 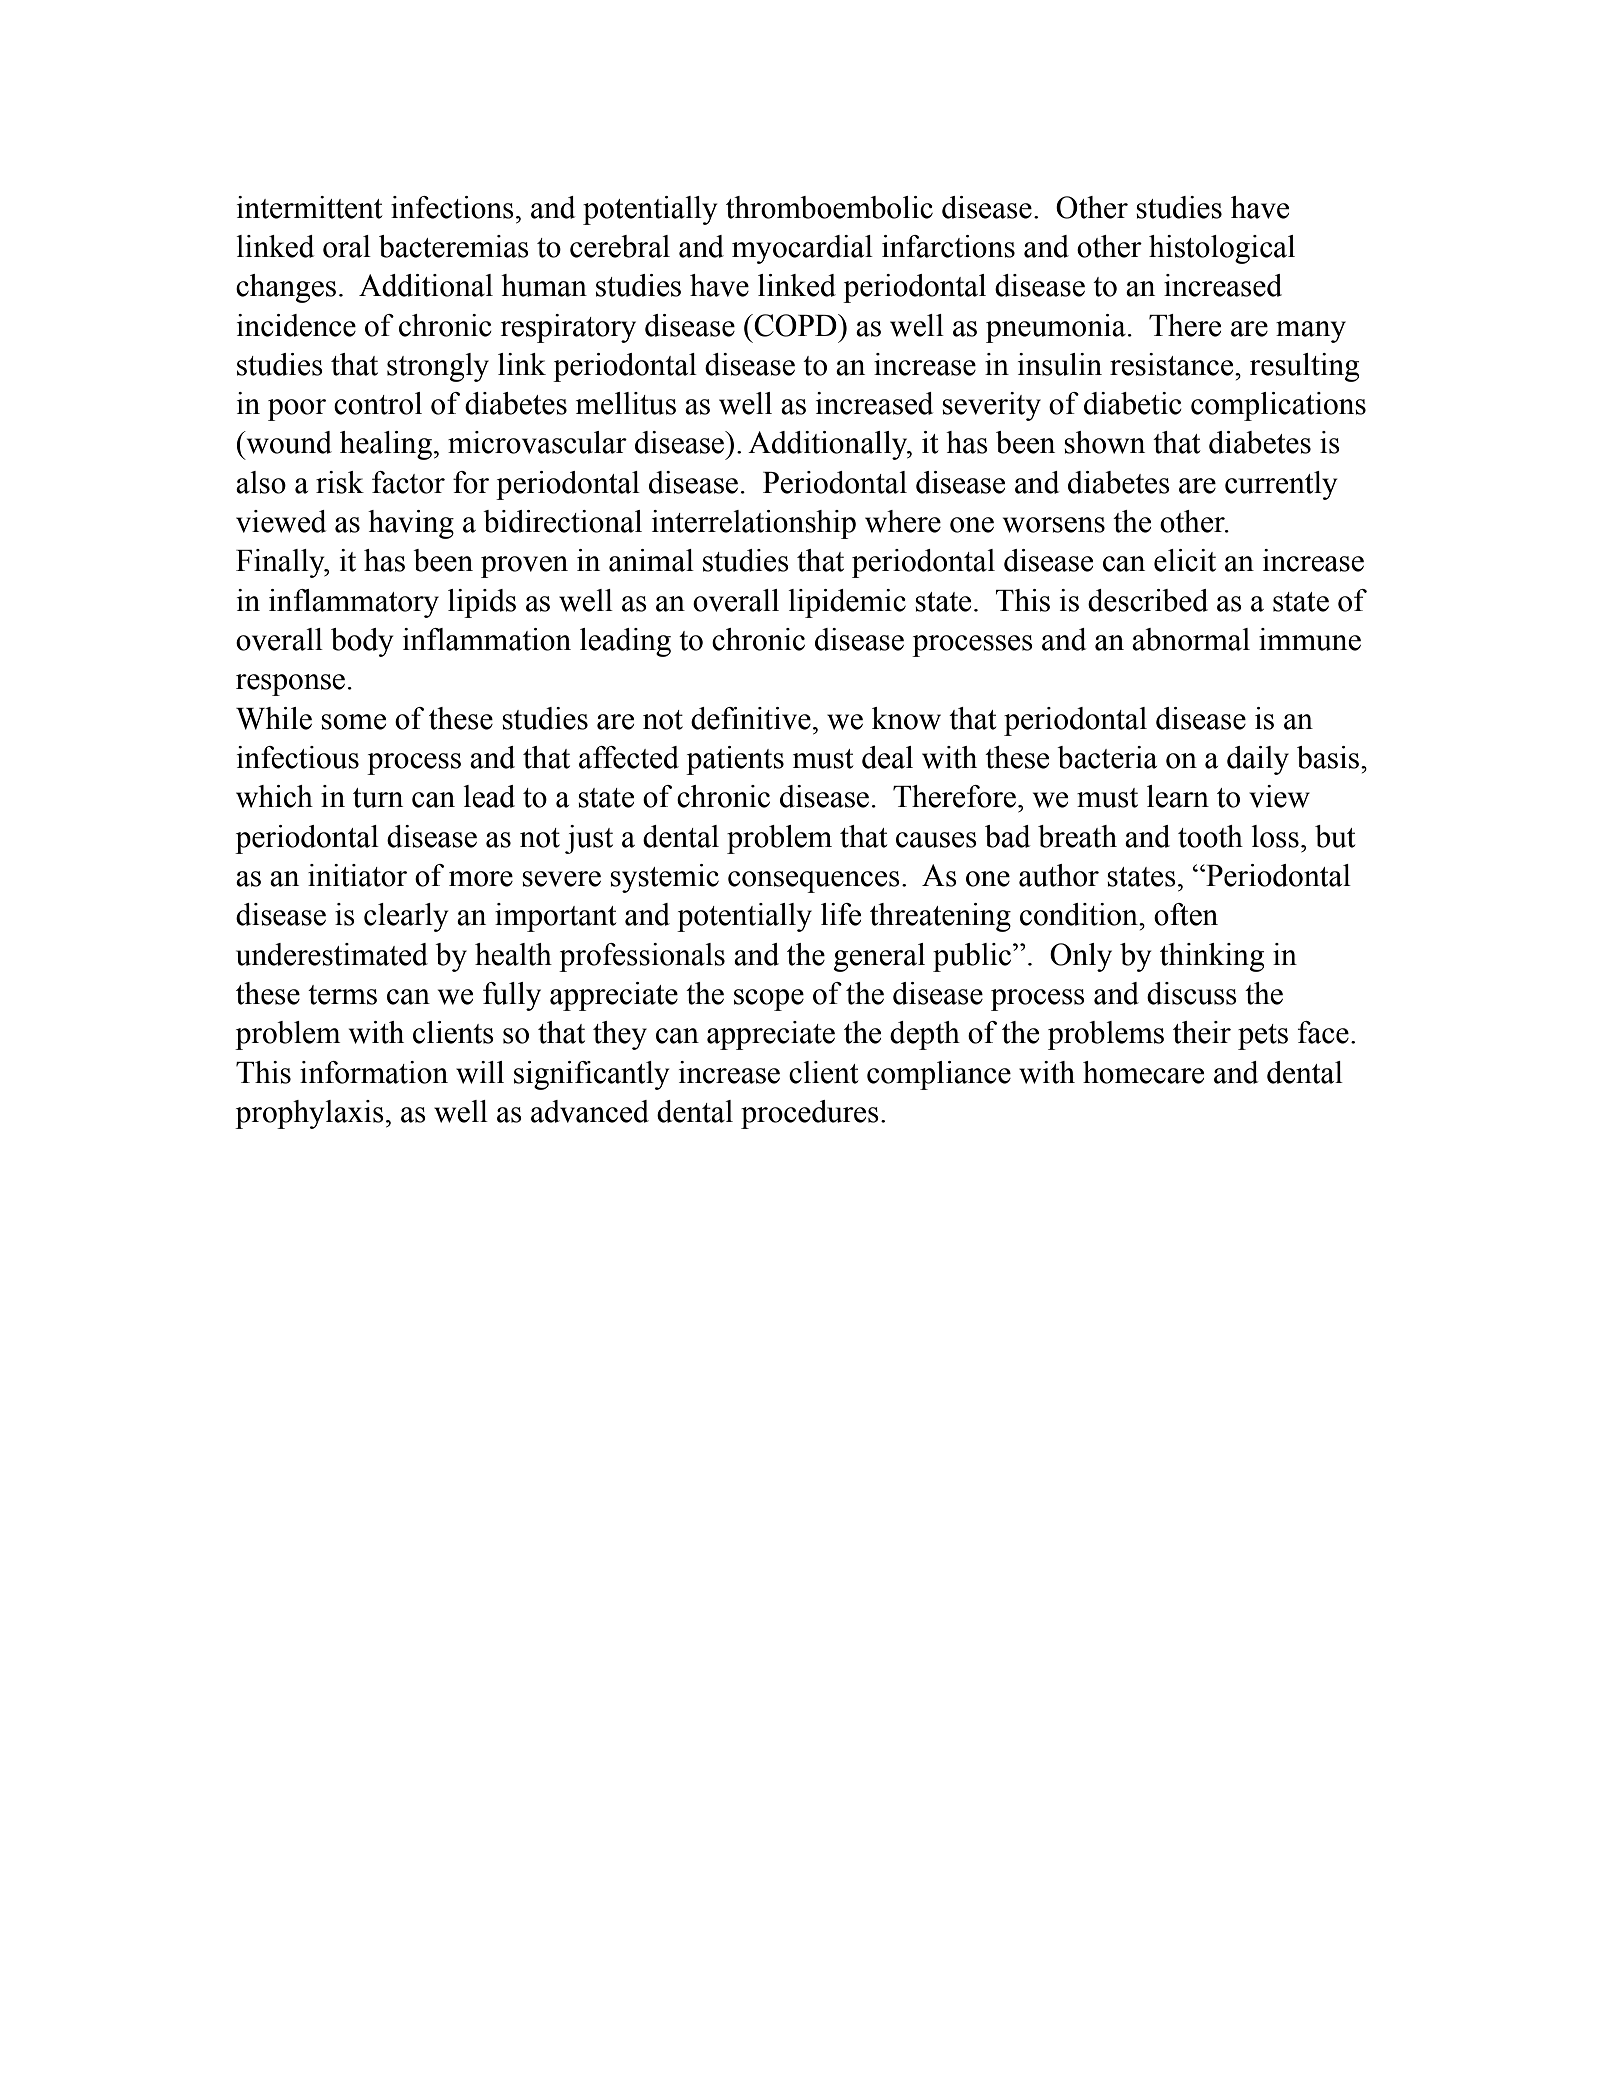 What do you see at coordinates (362, 642) in the screenshot?
I see `body` at bounding box center [362, 642].
